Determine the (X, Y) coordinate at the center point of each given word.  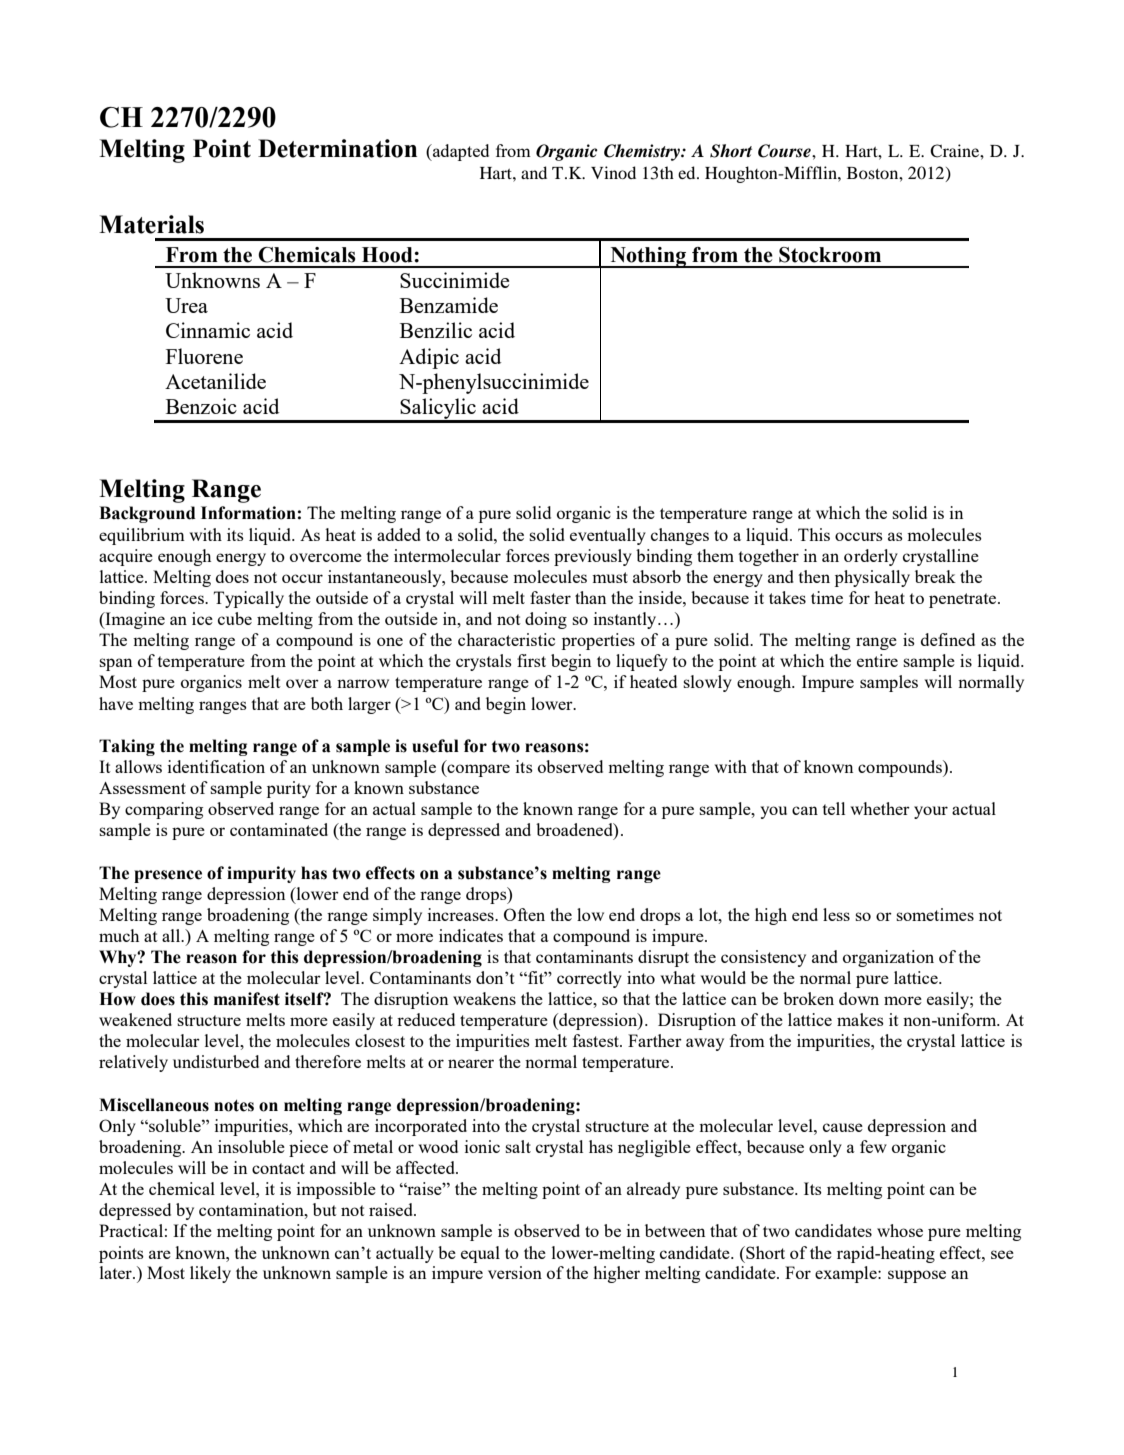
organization (888, 958)
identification (216, 766)
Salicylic (438, 410)
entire (877, 660)
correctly (589, 979)
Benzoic (201, 406)
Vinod (613, 172)
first (531, 660)
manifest (247, 999)
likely (210, 1274)
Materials (151, 224)
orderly (871, 557)
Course (785, 151)
